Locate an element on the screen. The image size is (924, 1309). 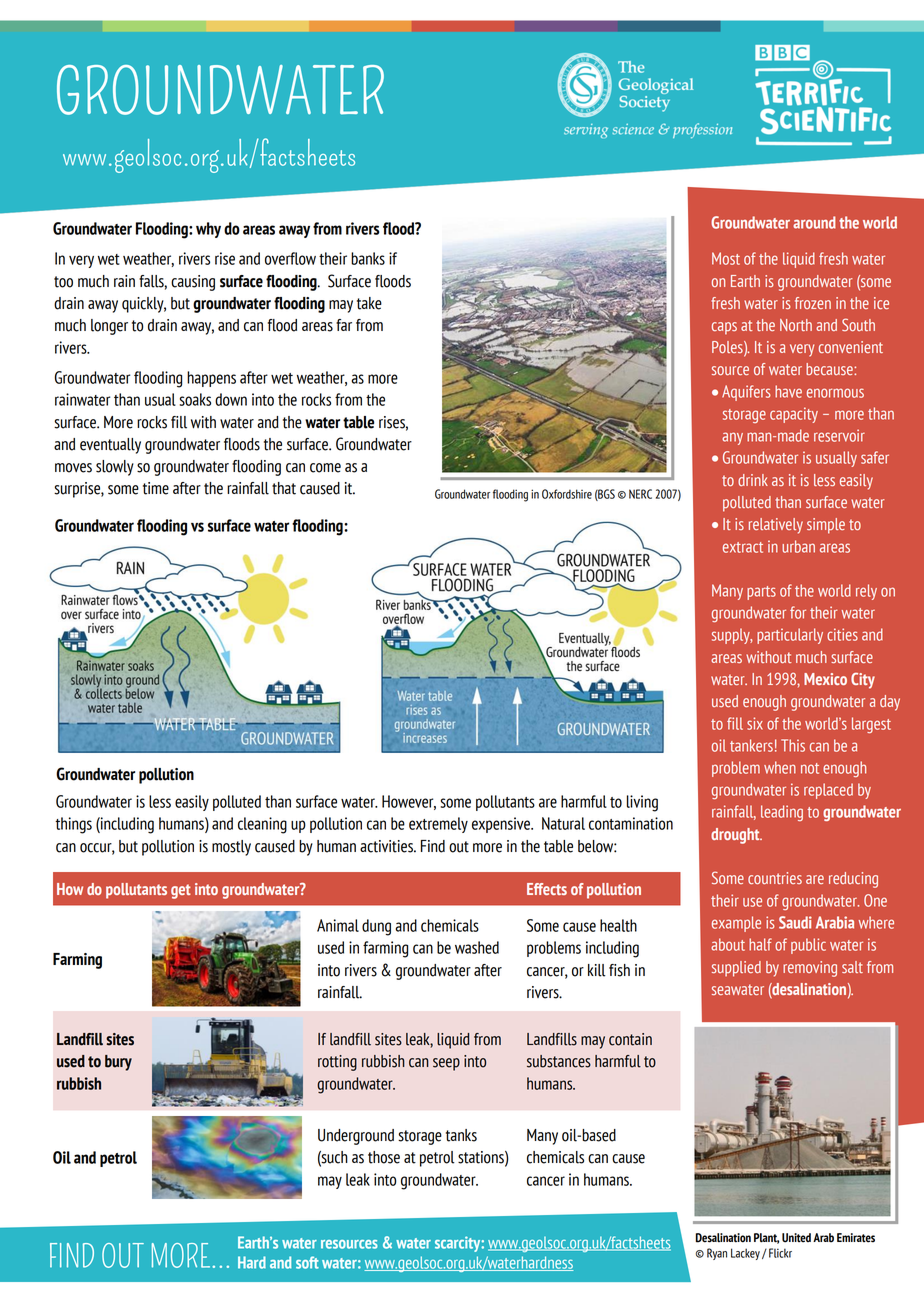
those is located at coordinates (384, 1157).
